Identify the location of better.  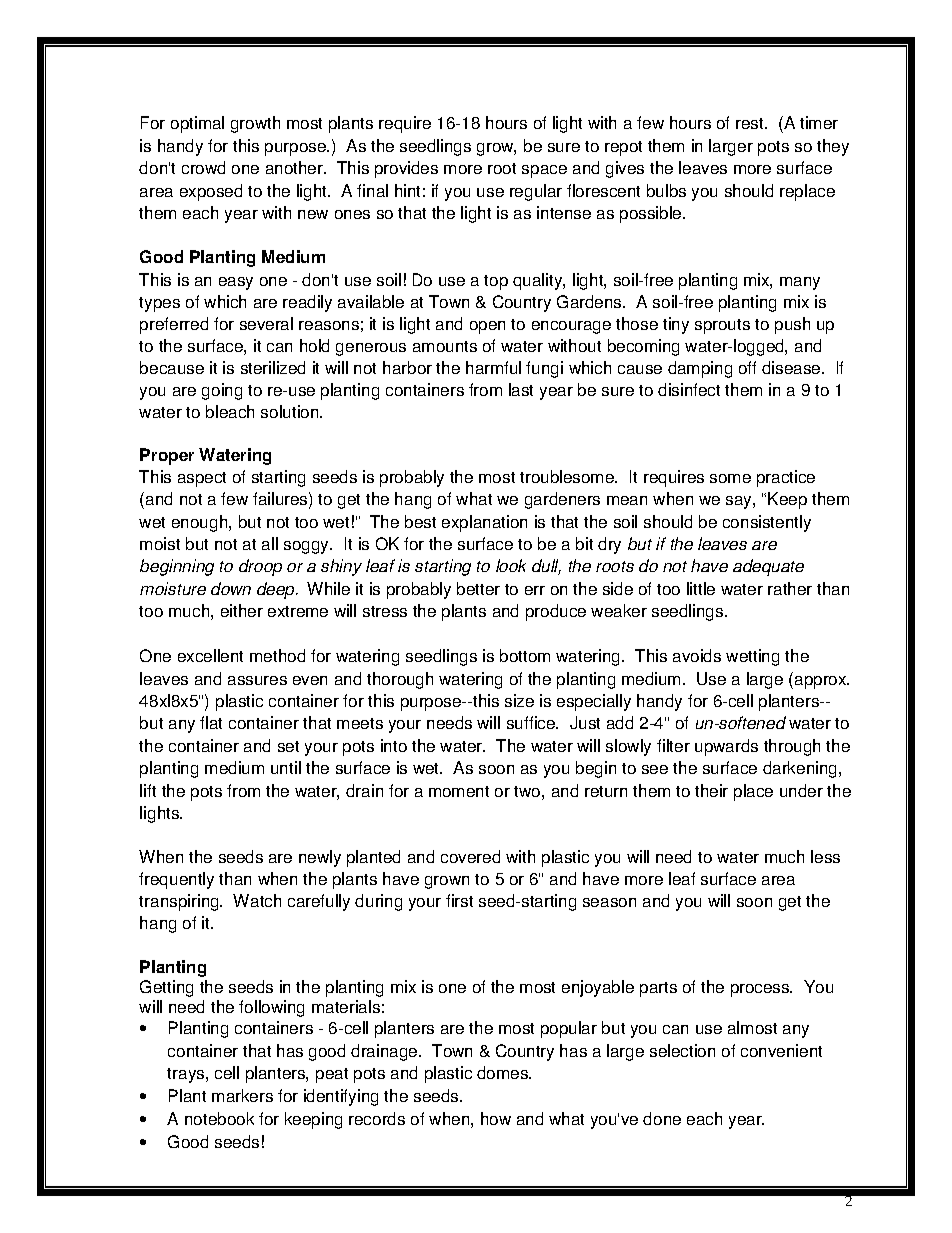
(478, 588).
